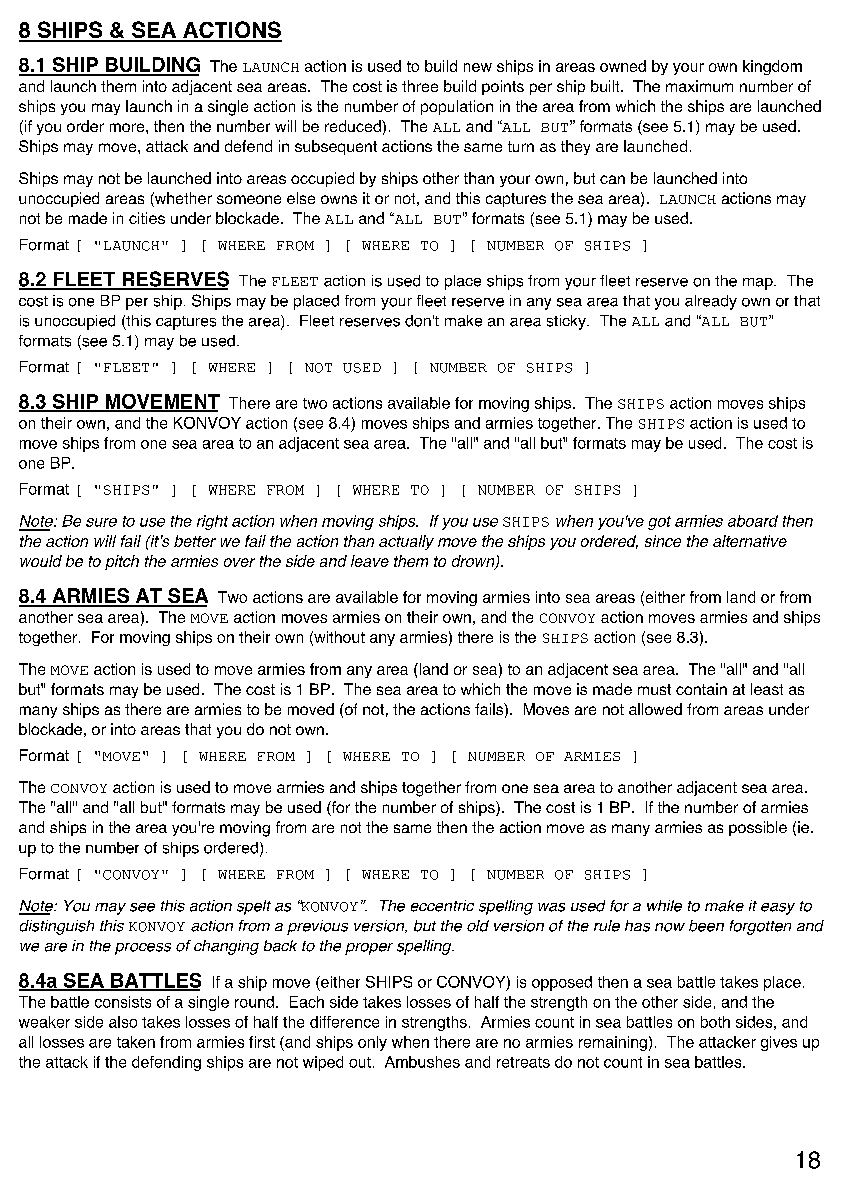 The image size is (841, 1192). Describe the element at coordinates (699, 86) in the image. I see `maximum` at that location.
